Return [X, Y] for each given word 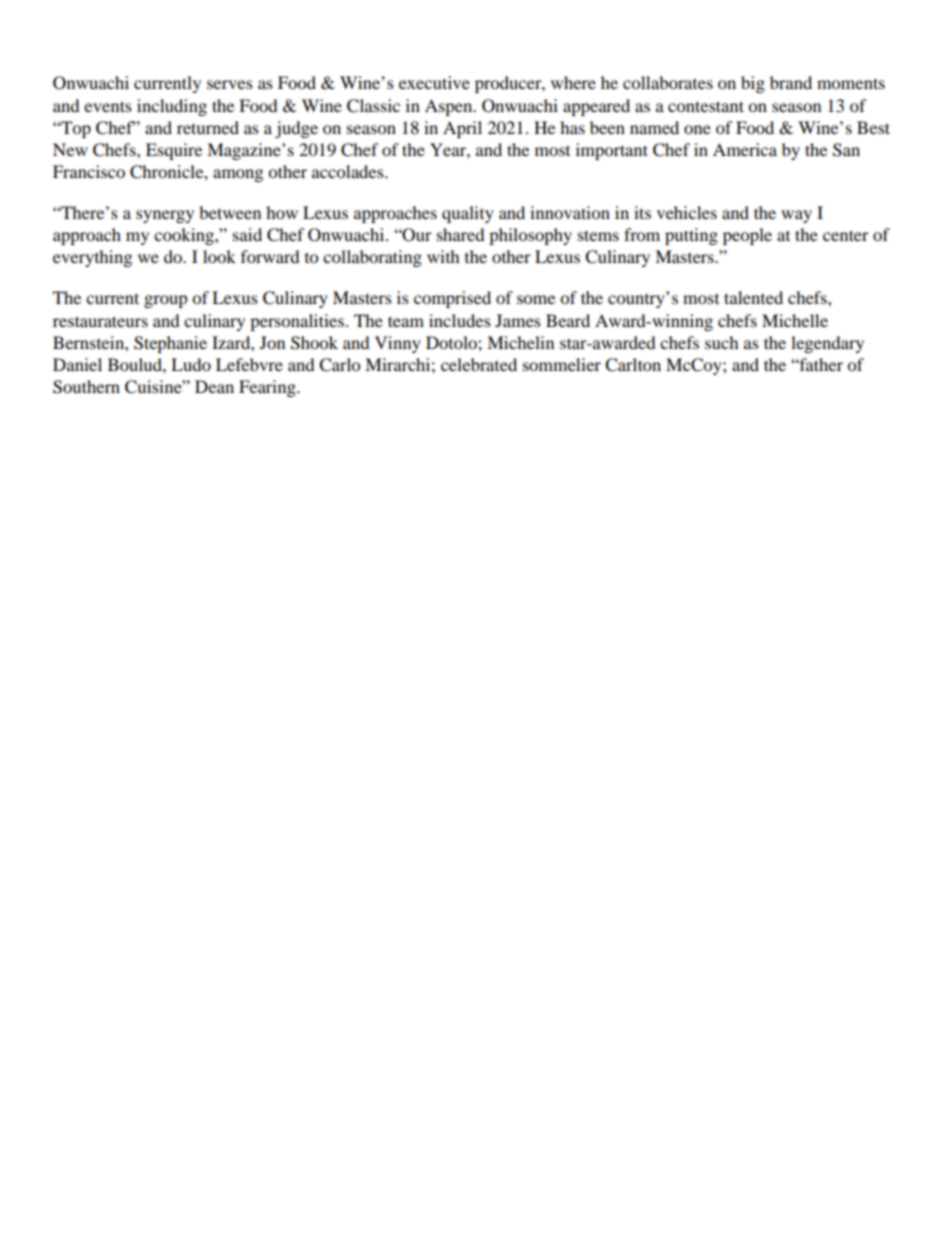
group [166, 301]
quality [468, 214]
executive [434, 82]
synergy [165, 216]
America [745, 149]
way [796, 216]
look [219, 256]
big [753, 84]
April [462, 129]
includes [460, 320]
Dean [214, 386]
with [443, 256]
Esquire [174, 151]
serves [230, 84]
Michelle [795, 320]
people [747, 236]
